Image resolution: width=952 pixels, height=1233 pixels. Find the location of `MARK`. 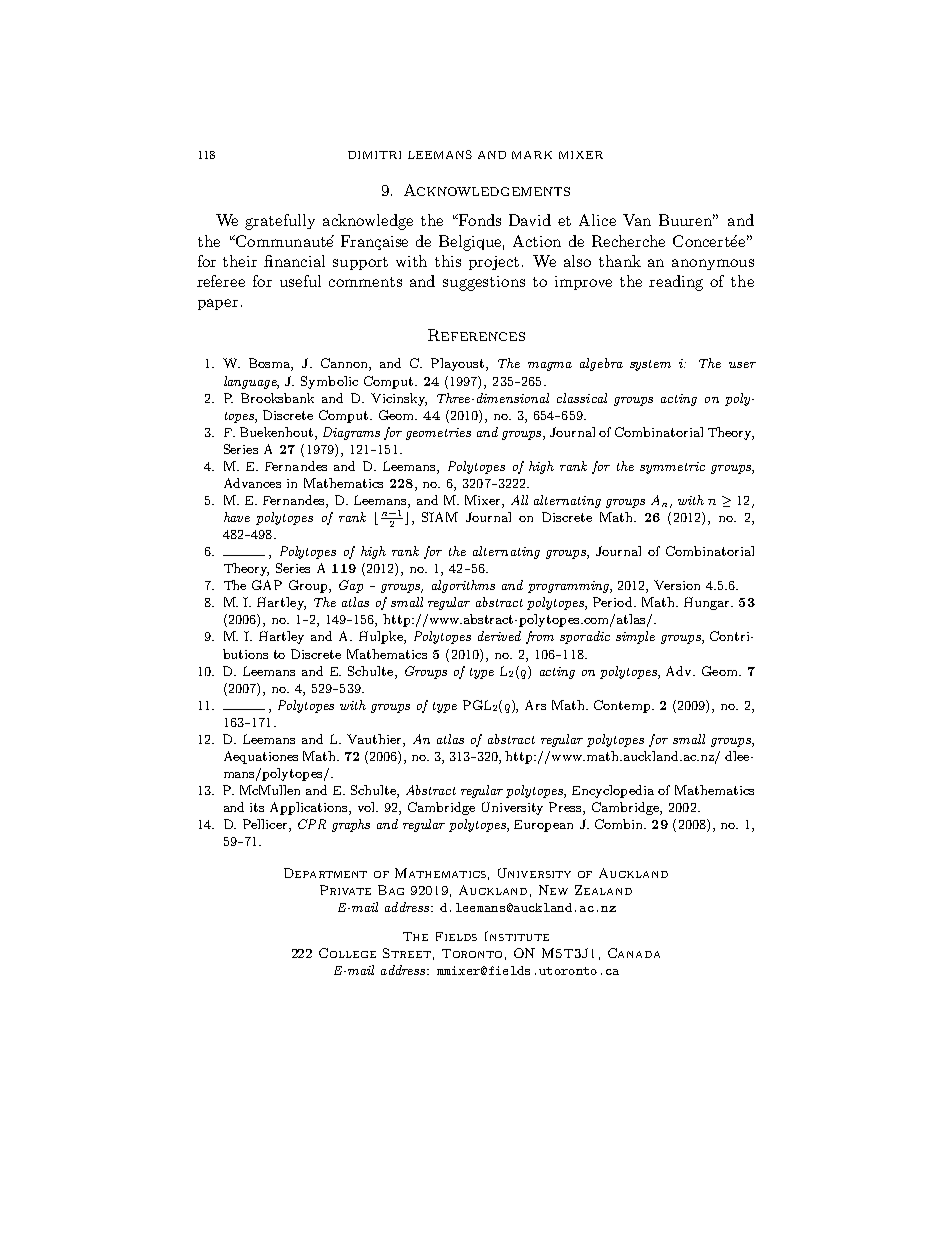

MARK is located at coordinates (532, 155).
